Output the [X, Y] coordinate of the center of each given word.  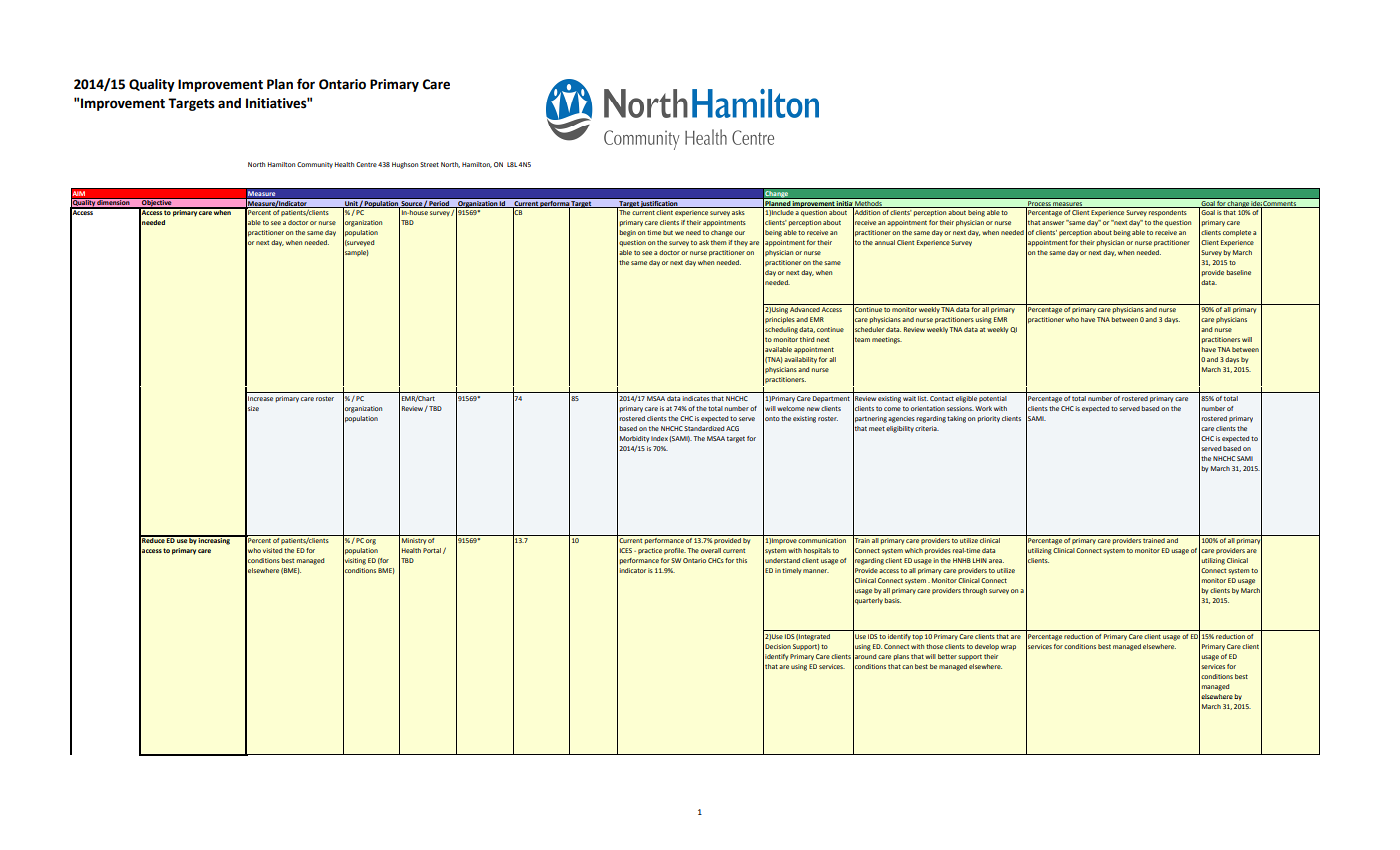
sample [356, 253]
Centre [366, 164]
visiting [354, 561]
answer [1053, 223]
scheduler [868, 330]
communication [822, 540]
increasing [214, 540]
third [807, 339]
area [996, 561]
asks [738, 212]
